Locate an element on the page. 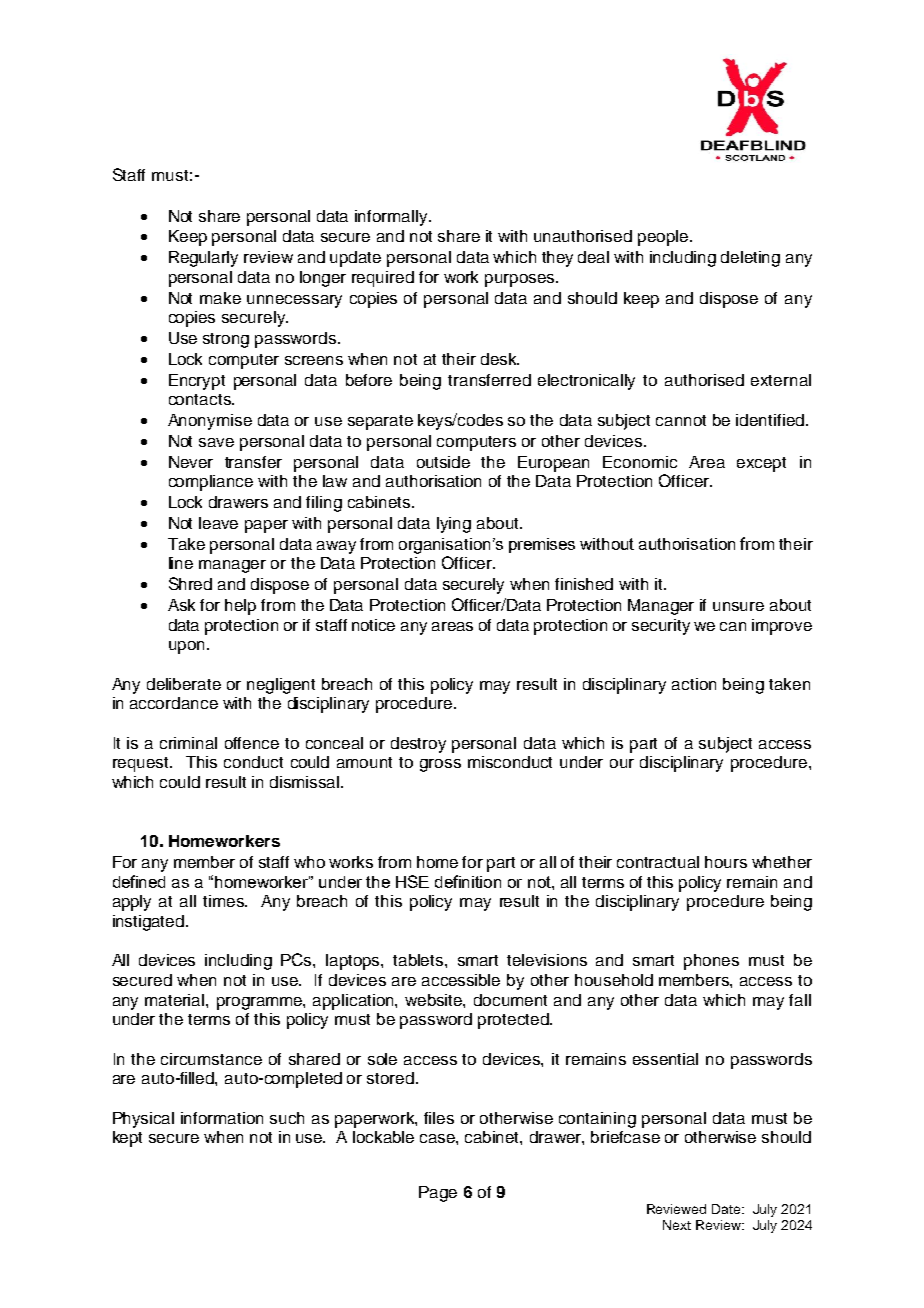 The height and width of the image is (1308, 924). compliance is located at coordinates (211, 483).
